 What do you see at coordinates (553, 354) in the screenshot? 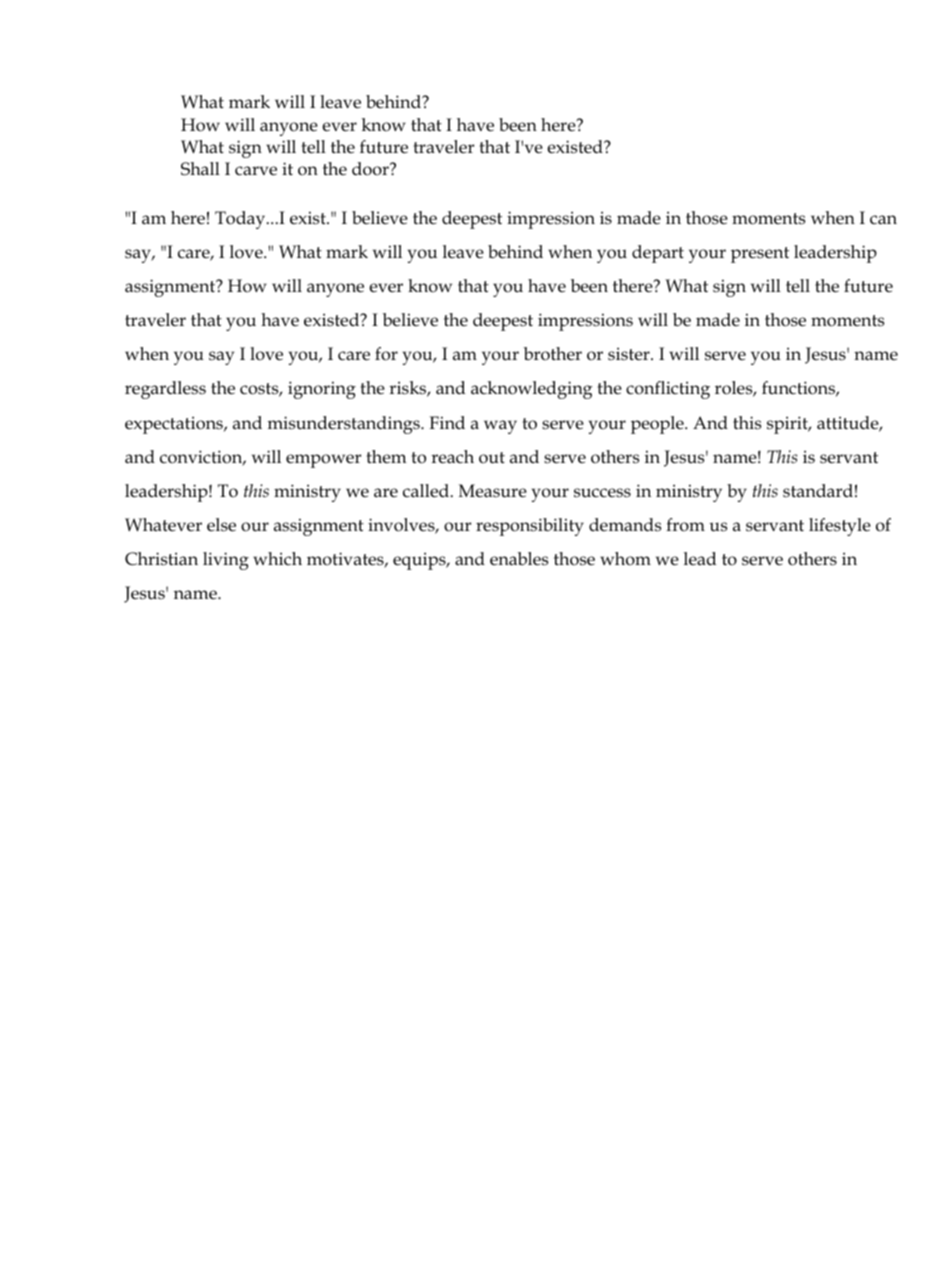
I see `brother` at bounding box center [553, 354].
